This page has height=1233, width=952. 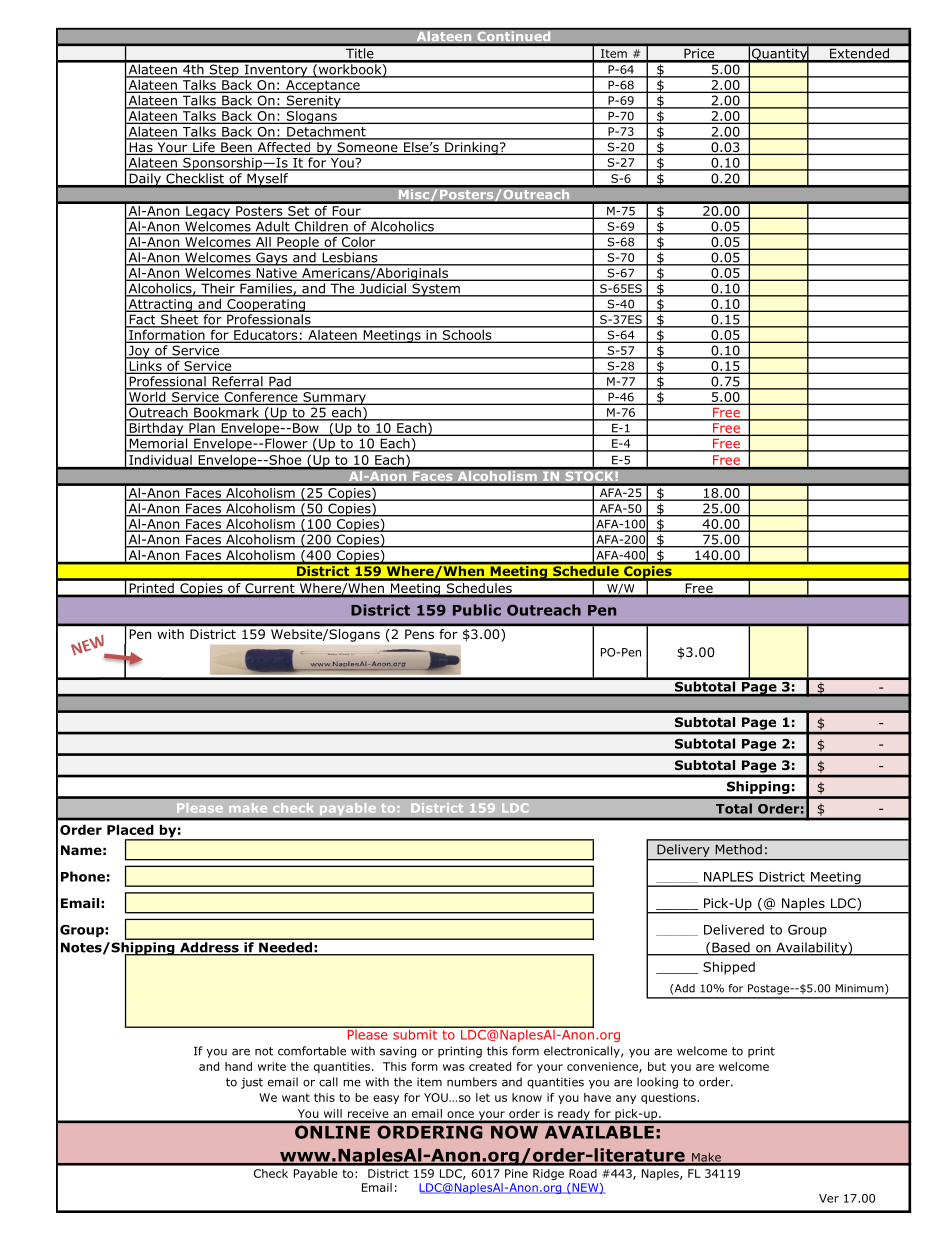 I want to click on questions, so click(x=669, y=1098).
